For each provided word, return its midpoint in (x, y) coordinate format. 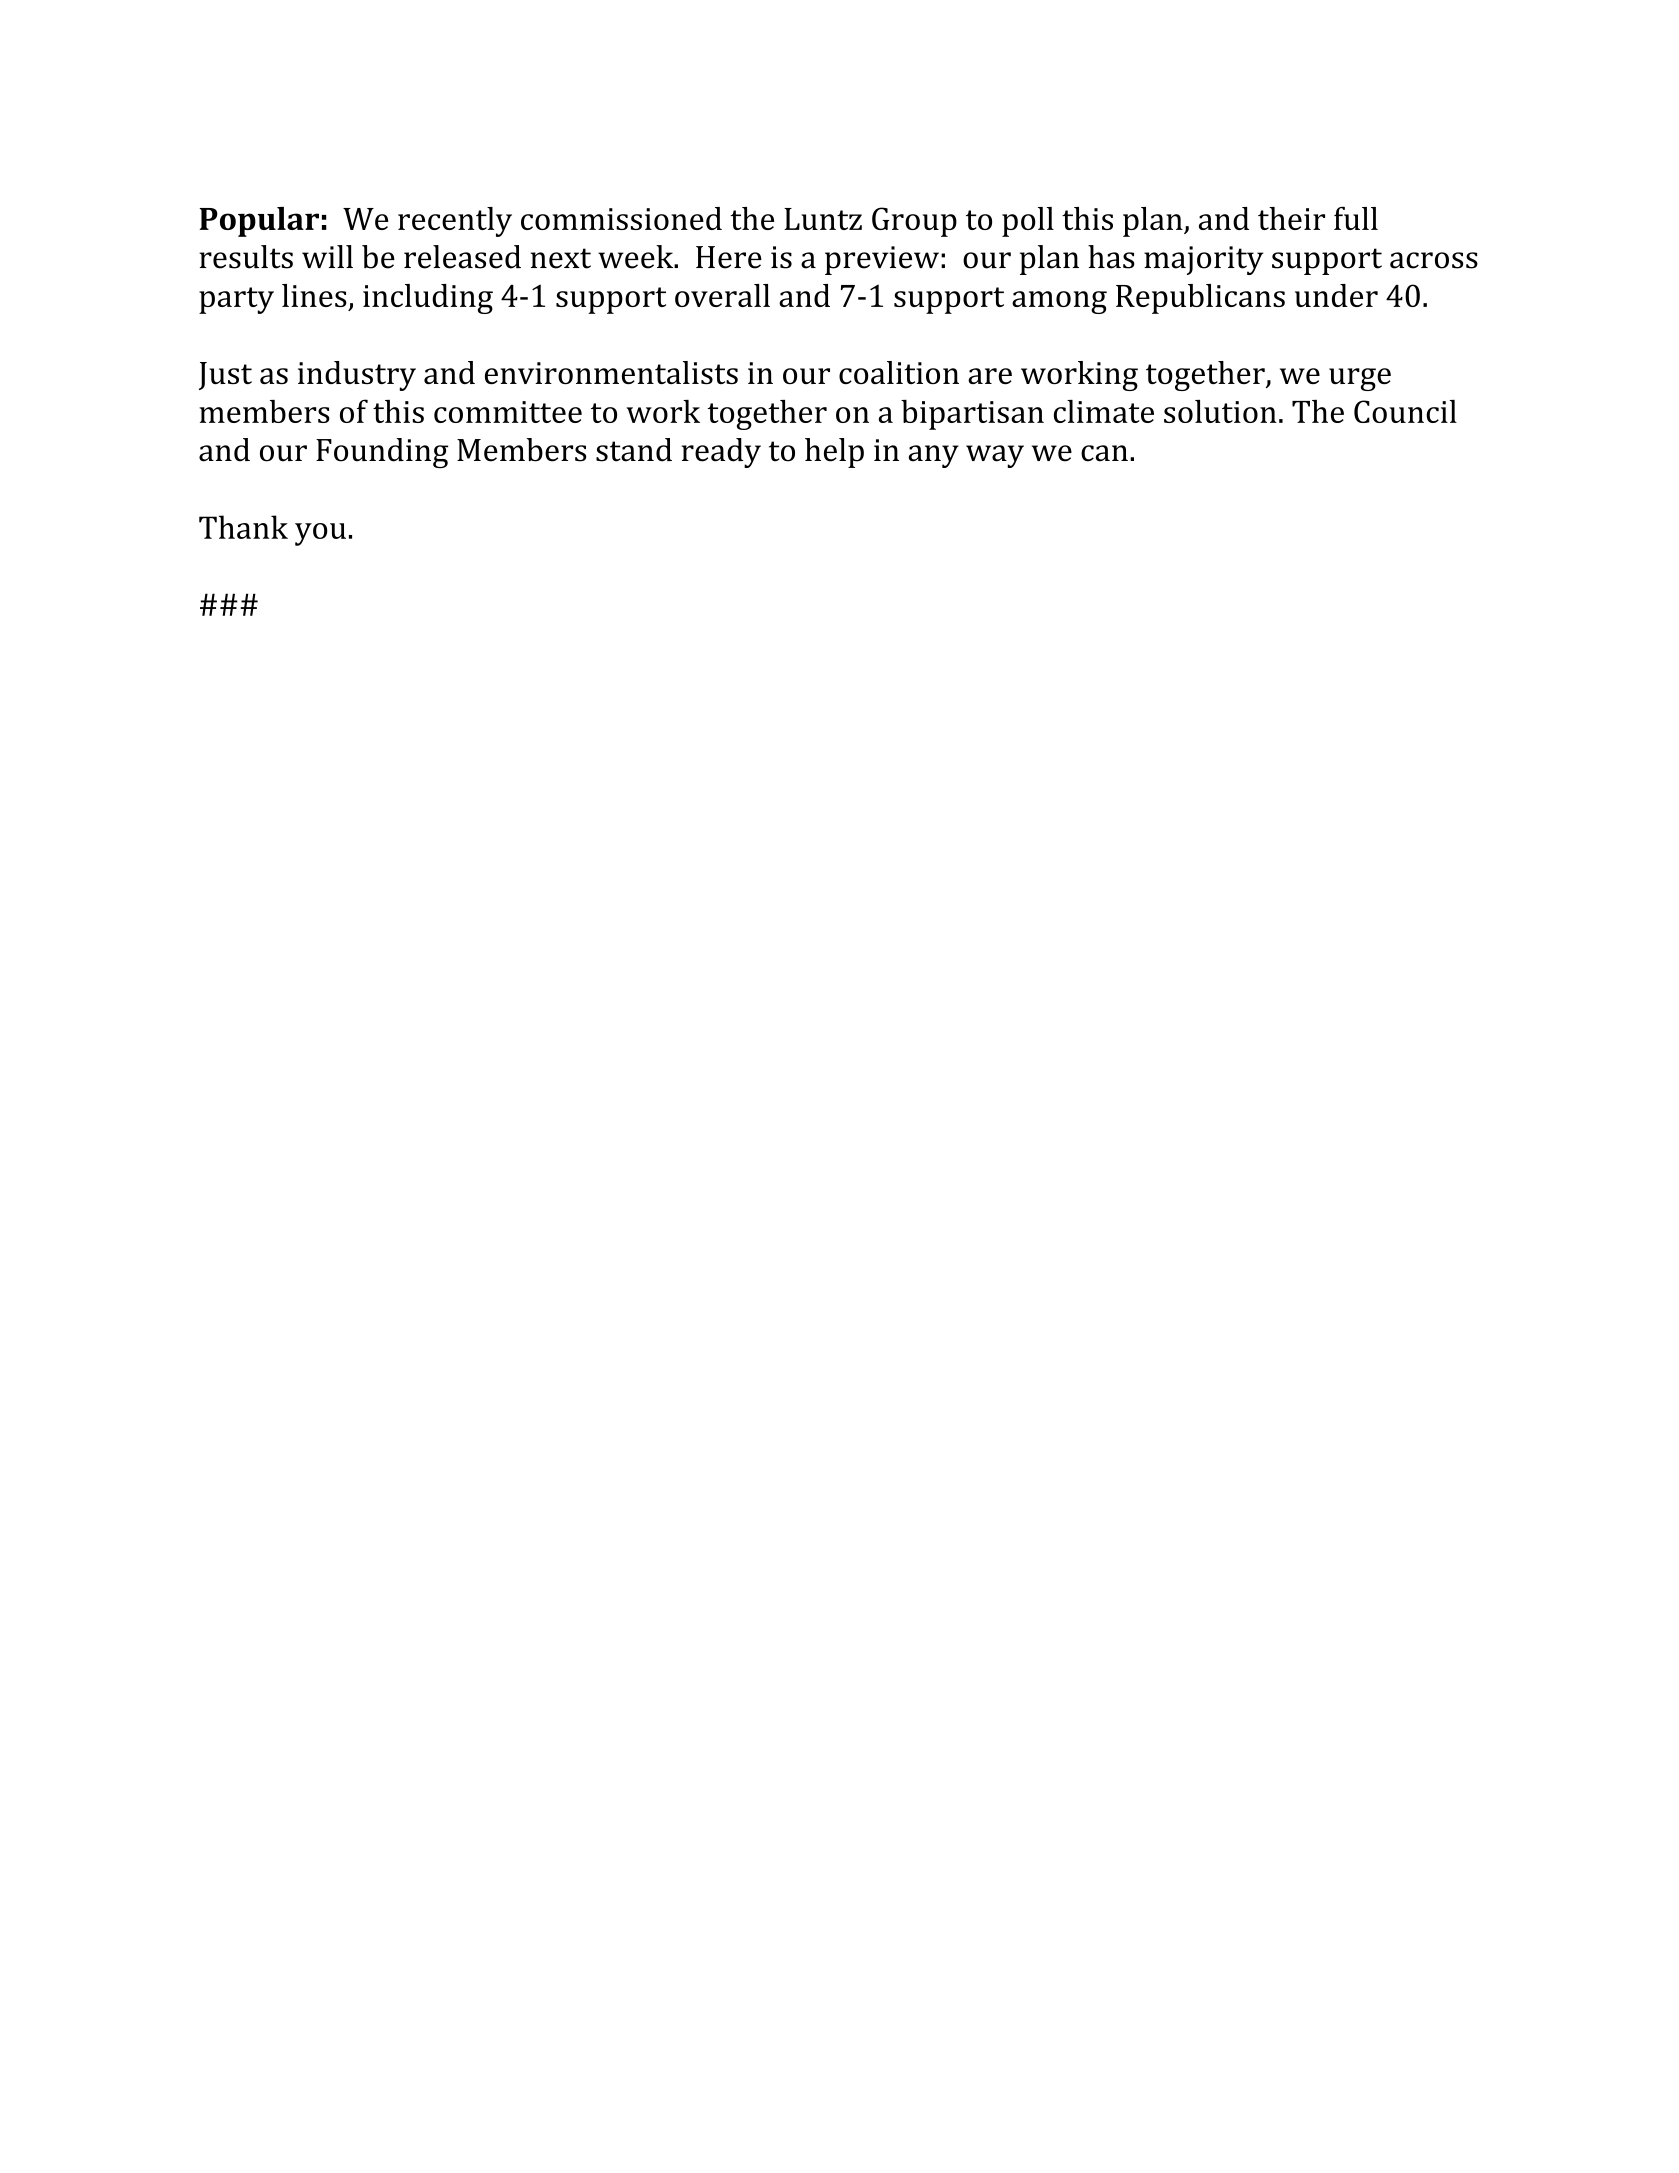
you (320, 534)
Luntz (823, 219)
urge (1360, 379)
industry (357, 376)
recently (455, 222)
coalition (899, 372)
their (1291, 218)
